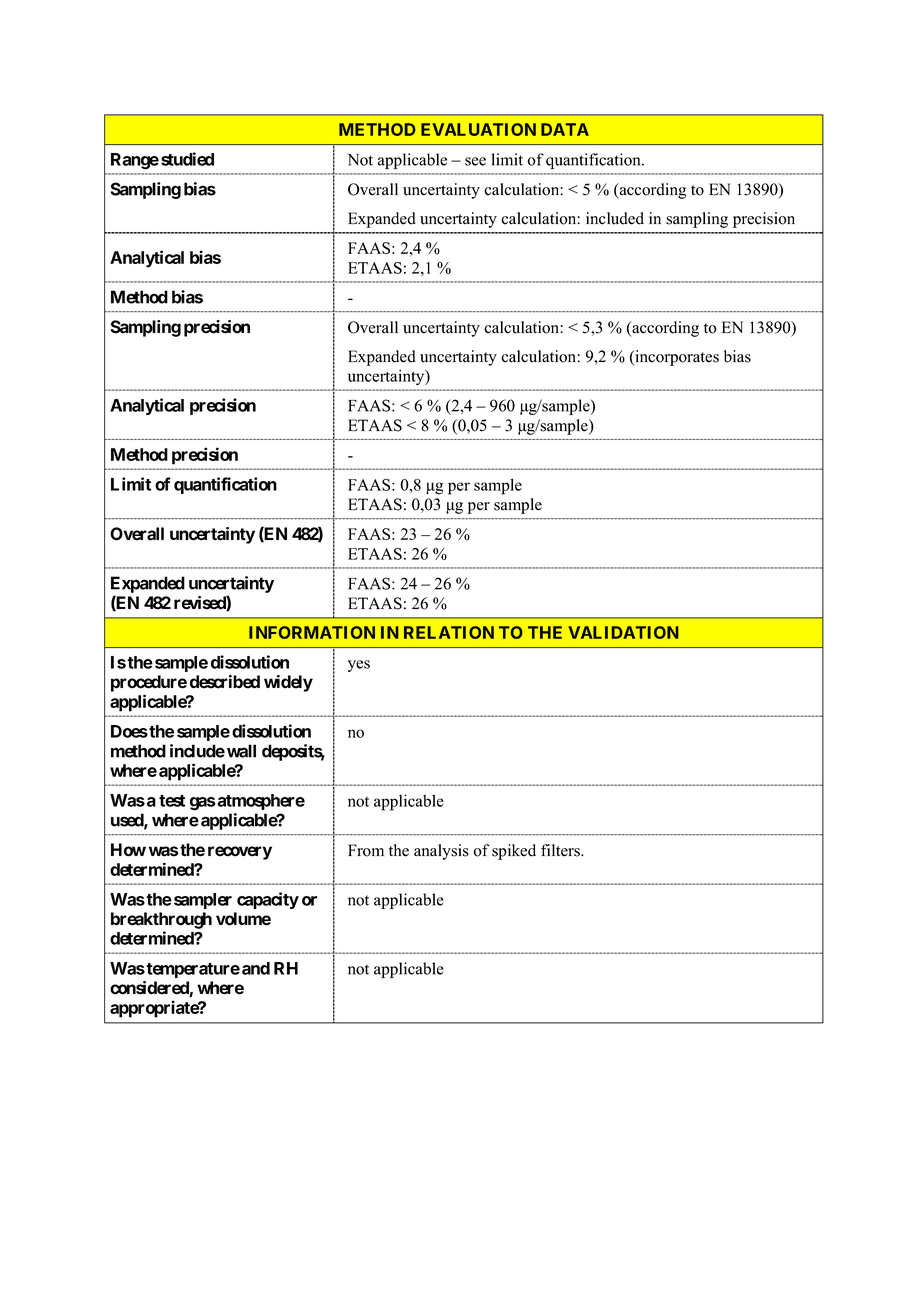  I want to click on VALIDATION, so click(623, 632).
